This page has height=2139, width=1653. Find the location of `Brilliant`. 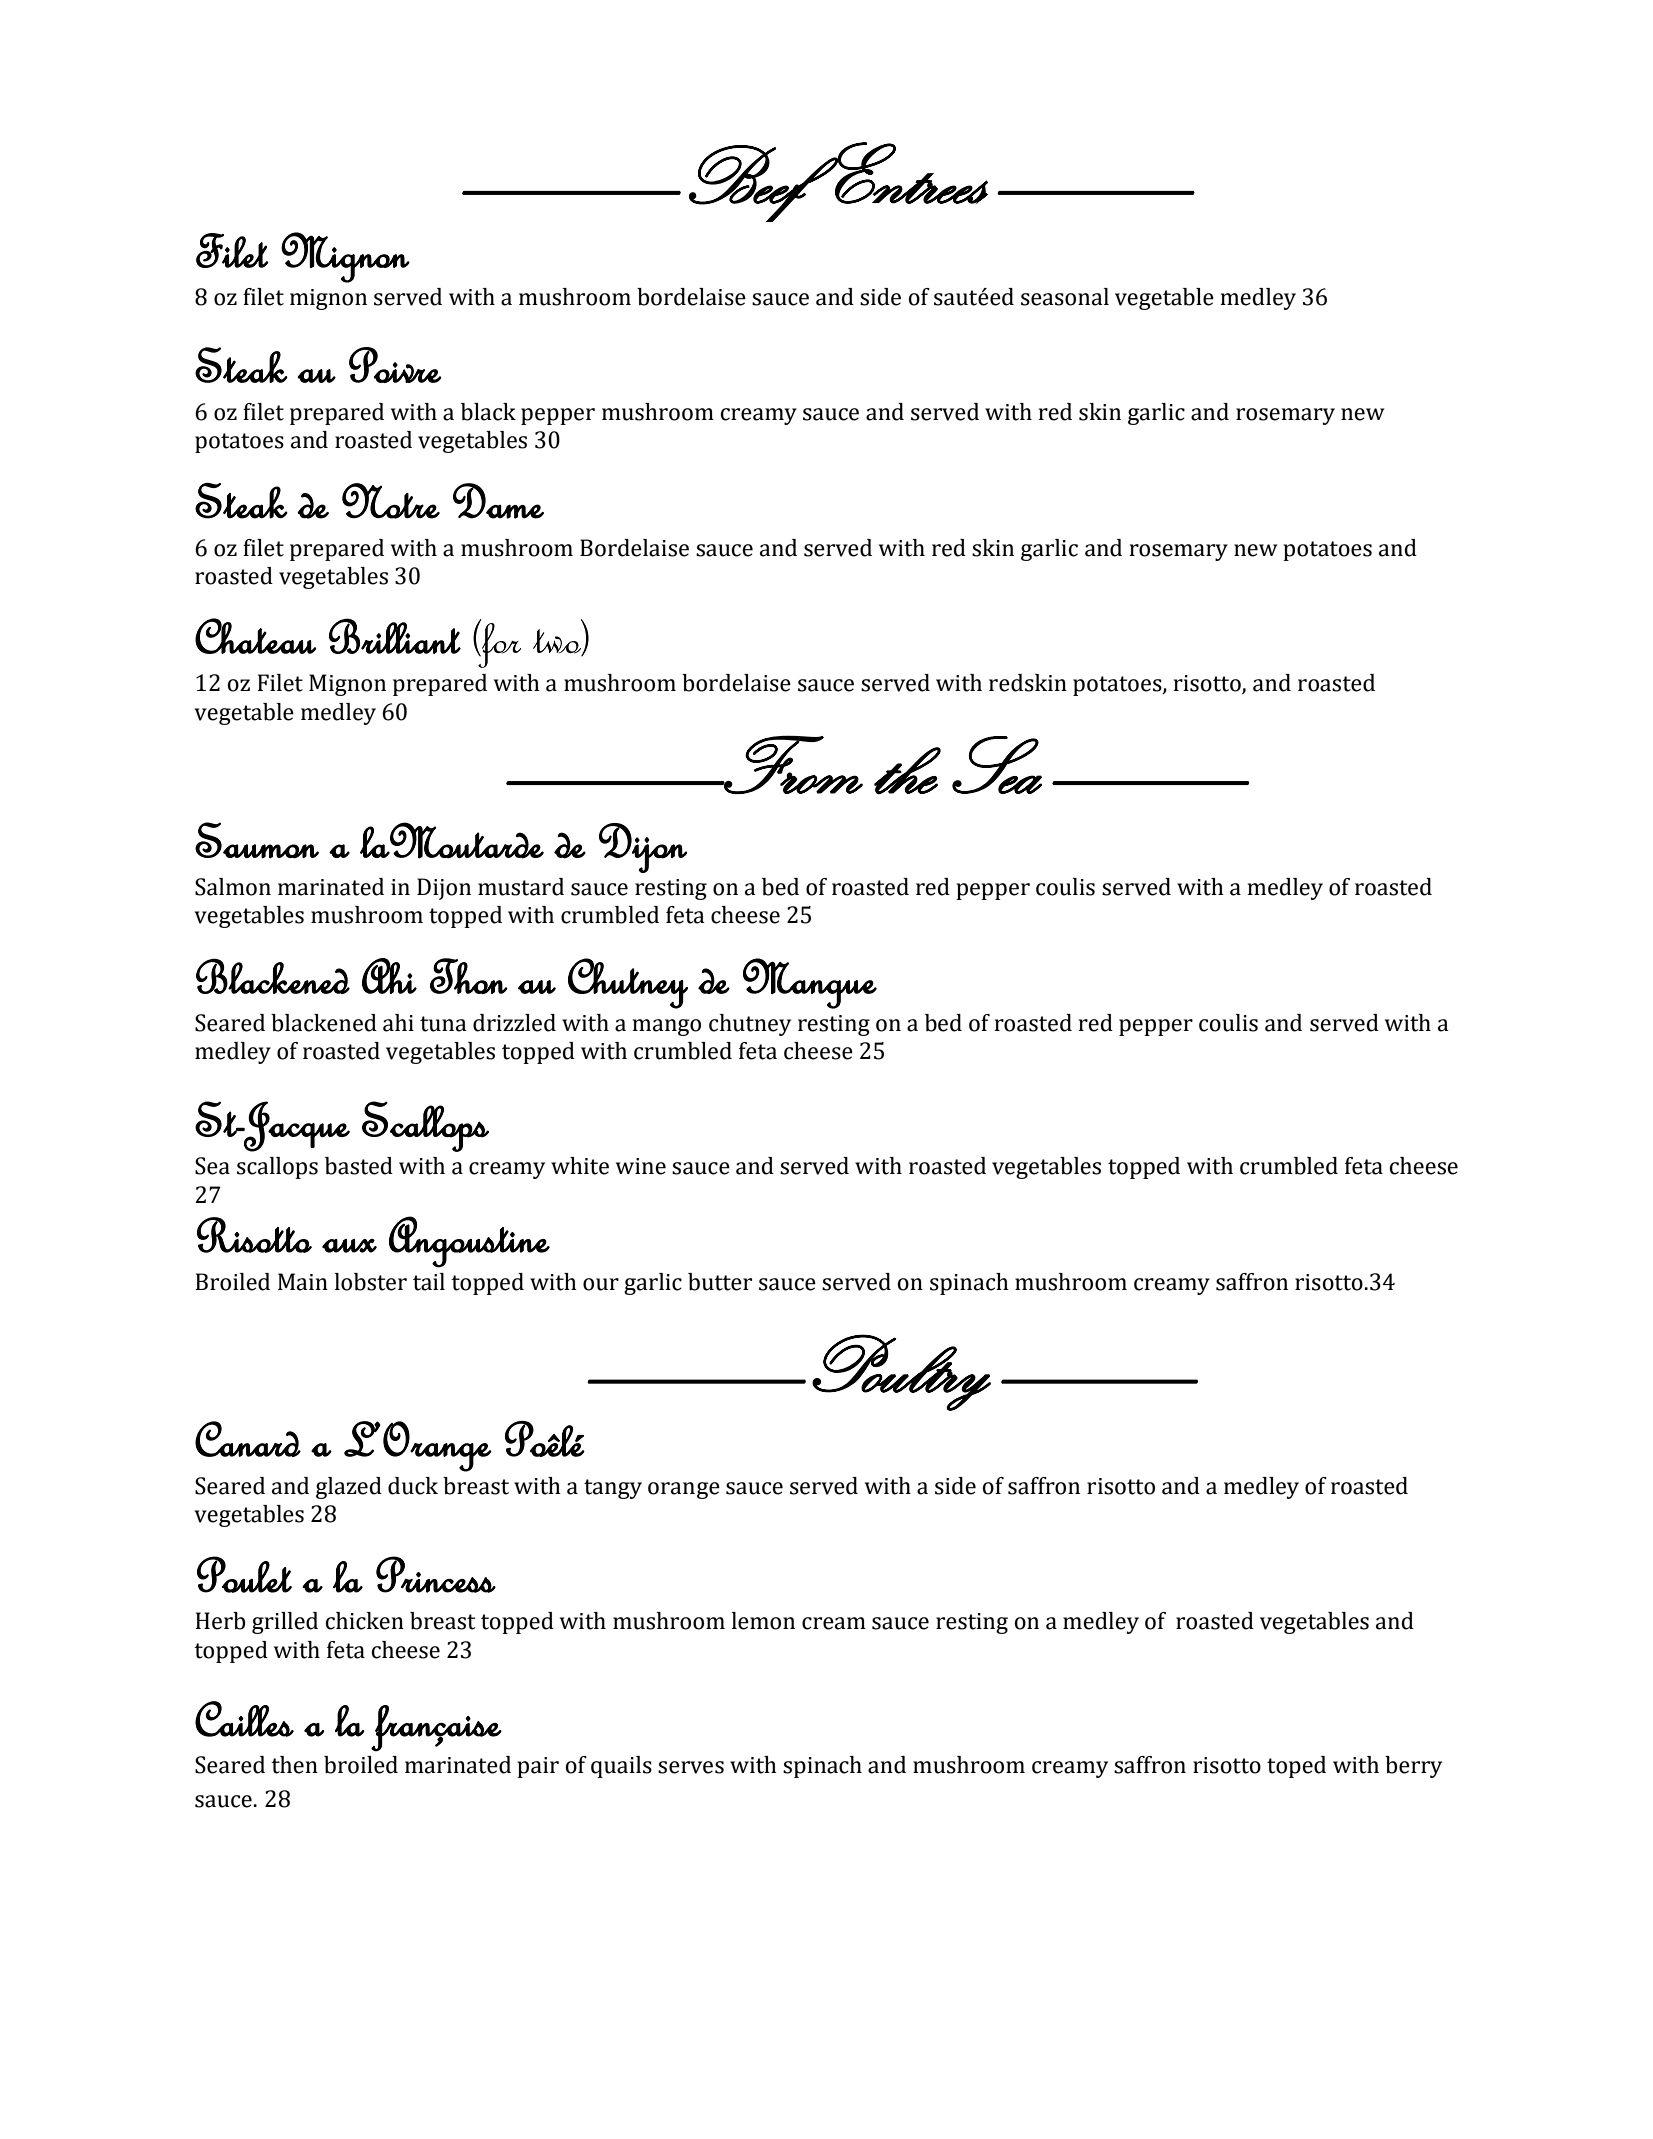

Brilliant is located at coordinates (395, 636).
